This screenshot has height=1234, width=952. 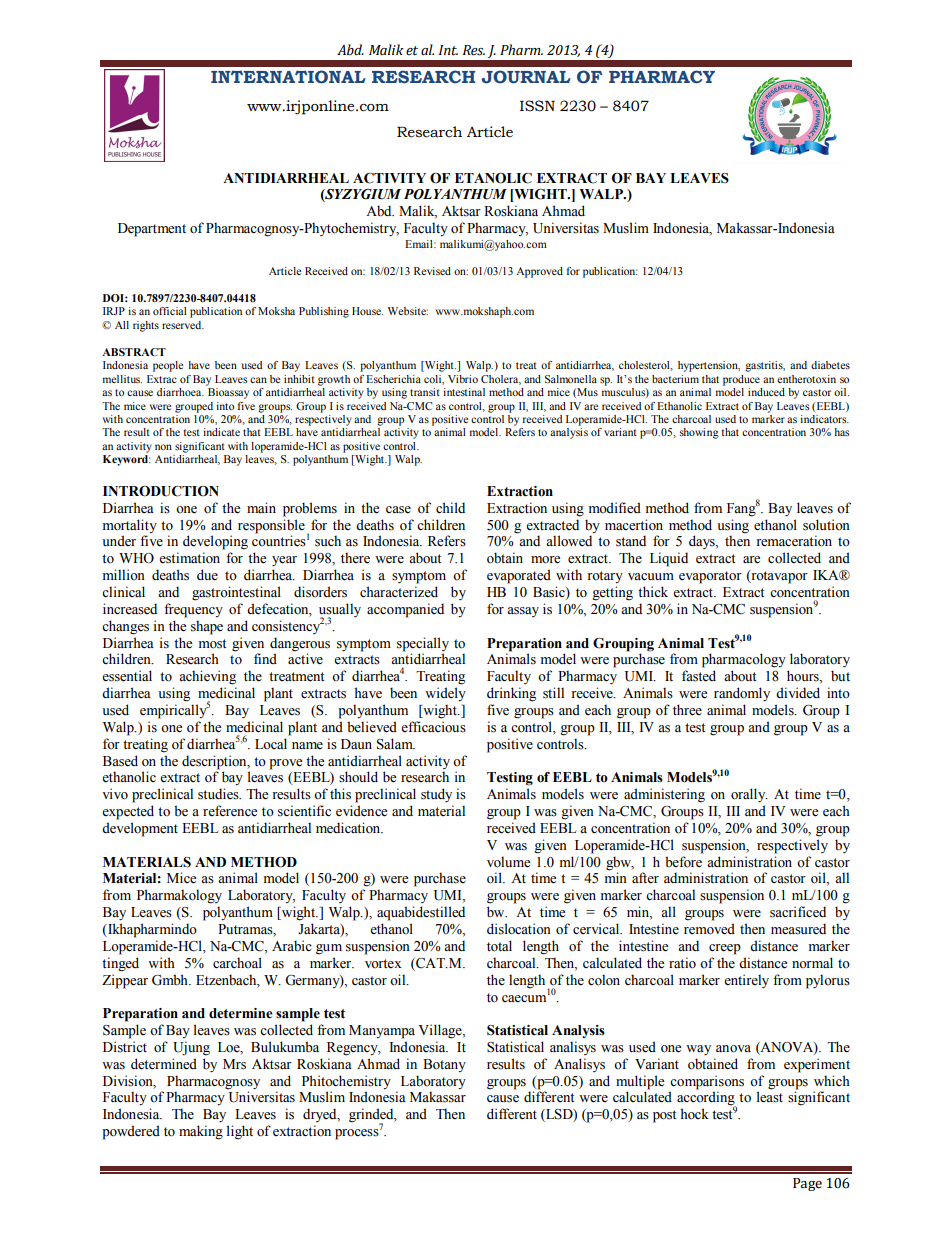 I want to click on volume, so click(x=508, y=862).
